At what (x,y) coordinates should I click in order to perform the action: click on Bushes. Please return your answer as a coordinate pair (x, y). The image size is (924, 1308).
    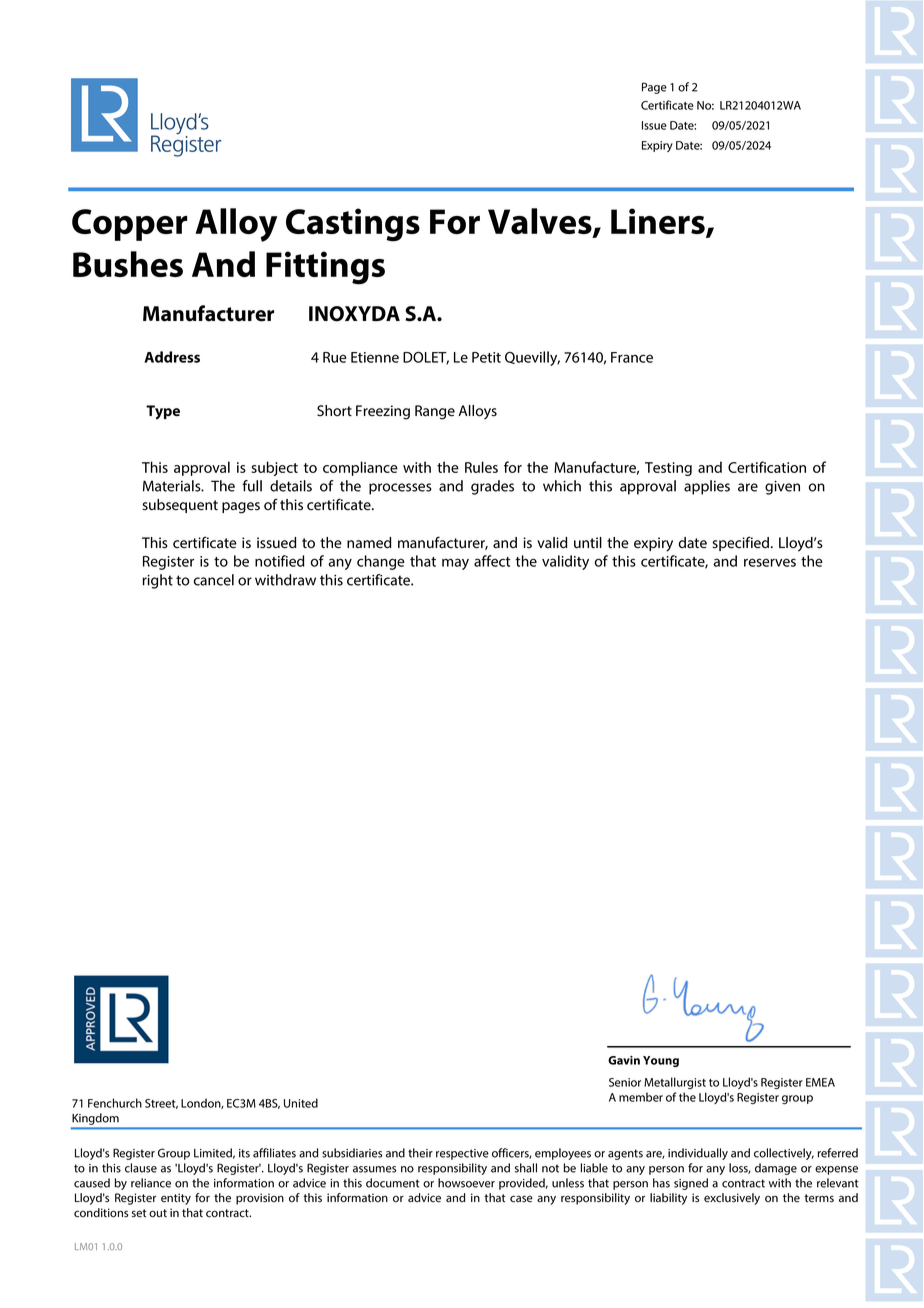
    Looking at the image, I should click on (128, 264).
